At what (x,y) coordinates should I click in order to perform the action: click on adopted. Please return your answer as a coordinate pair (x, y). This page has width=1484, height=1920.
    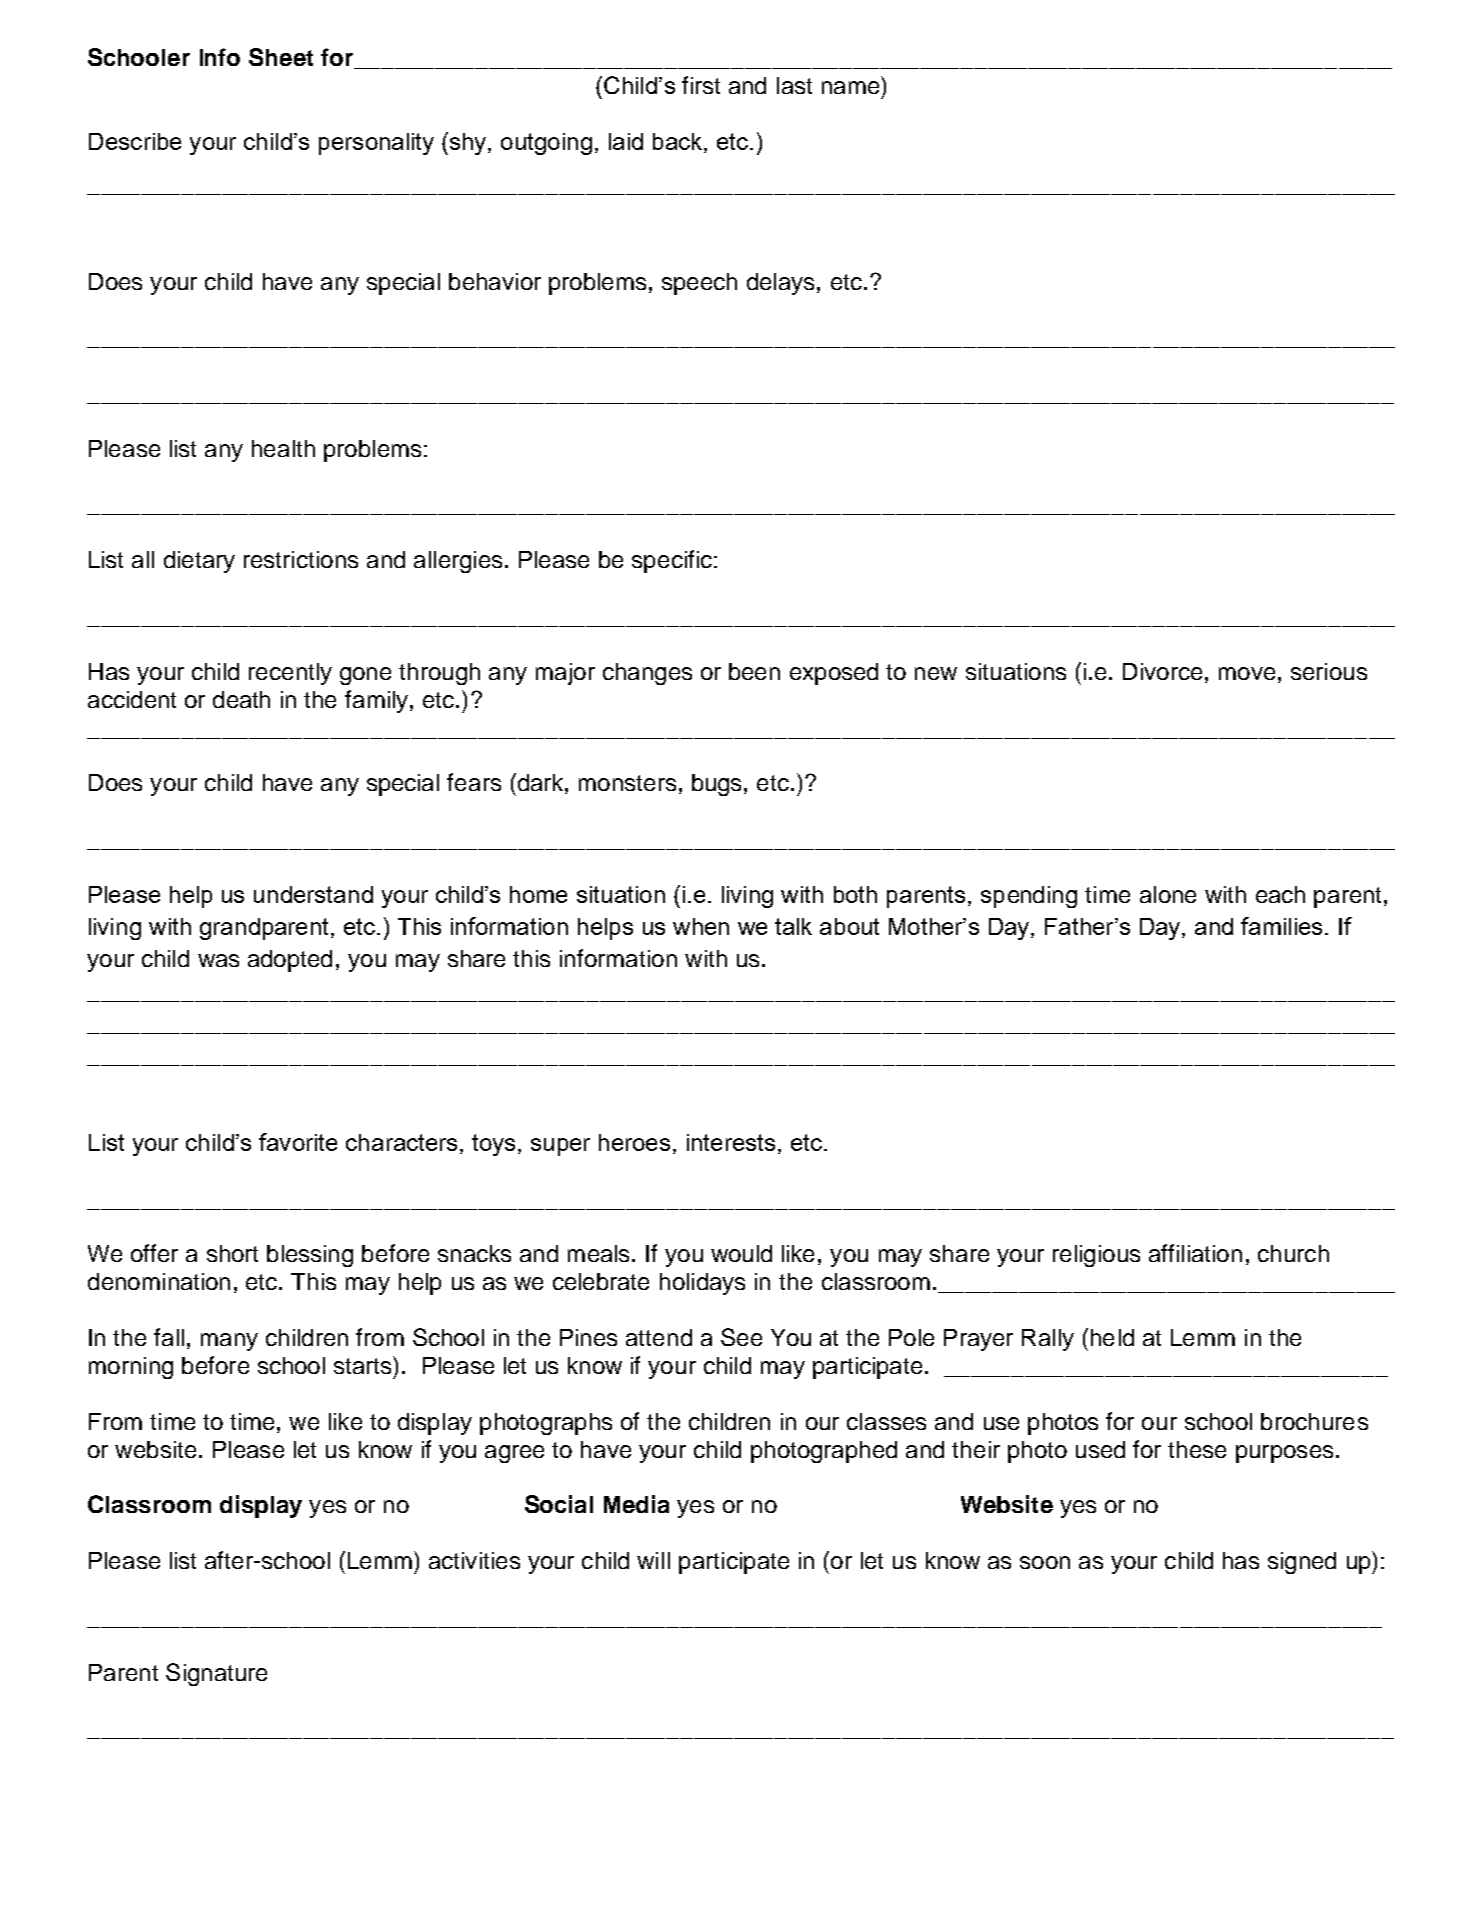
    Looking at the image, I should click on (290, 961).
